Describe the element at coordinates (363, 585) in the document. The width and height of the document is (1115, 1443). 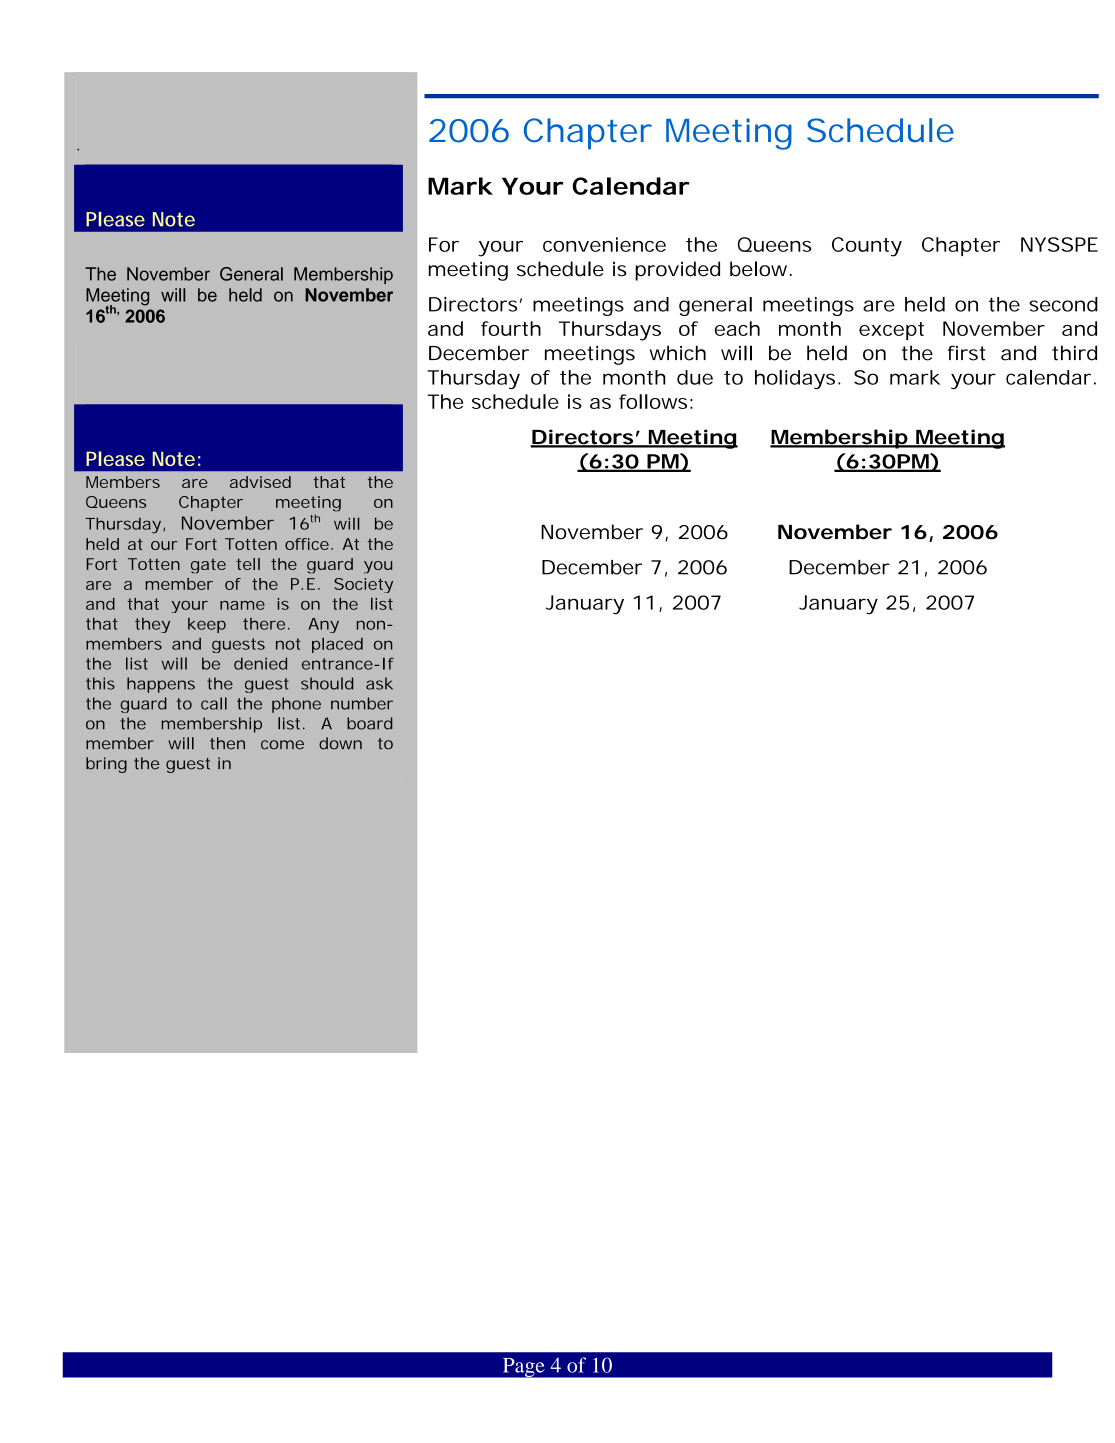
I see `Society` at that location.
